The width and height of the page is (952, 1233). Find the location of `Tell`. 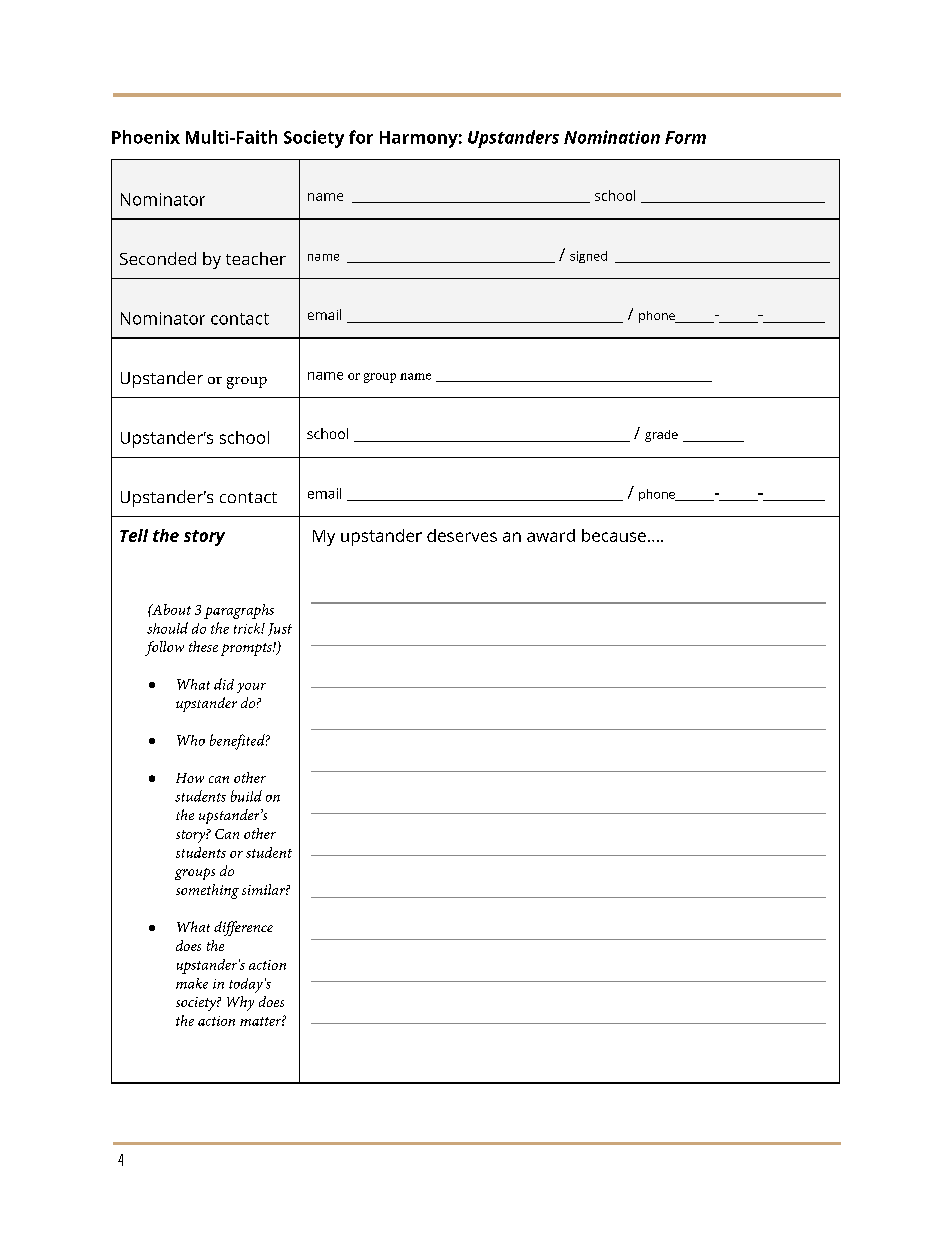

Tell is located at coordinates (134, 535).
